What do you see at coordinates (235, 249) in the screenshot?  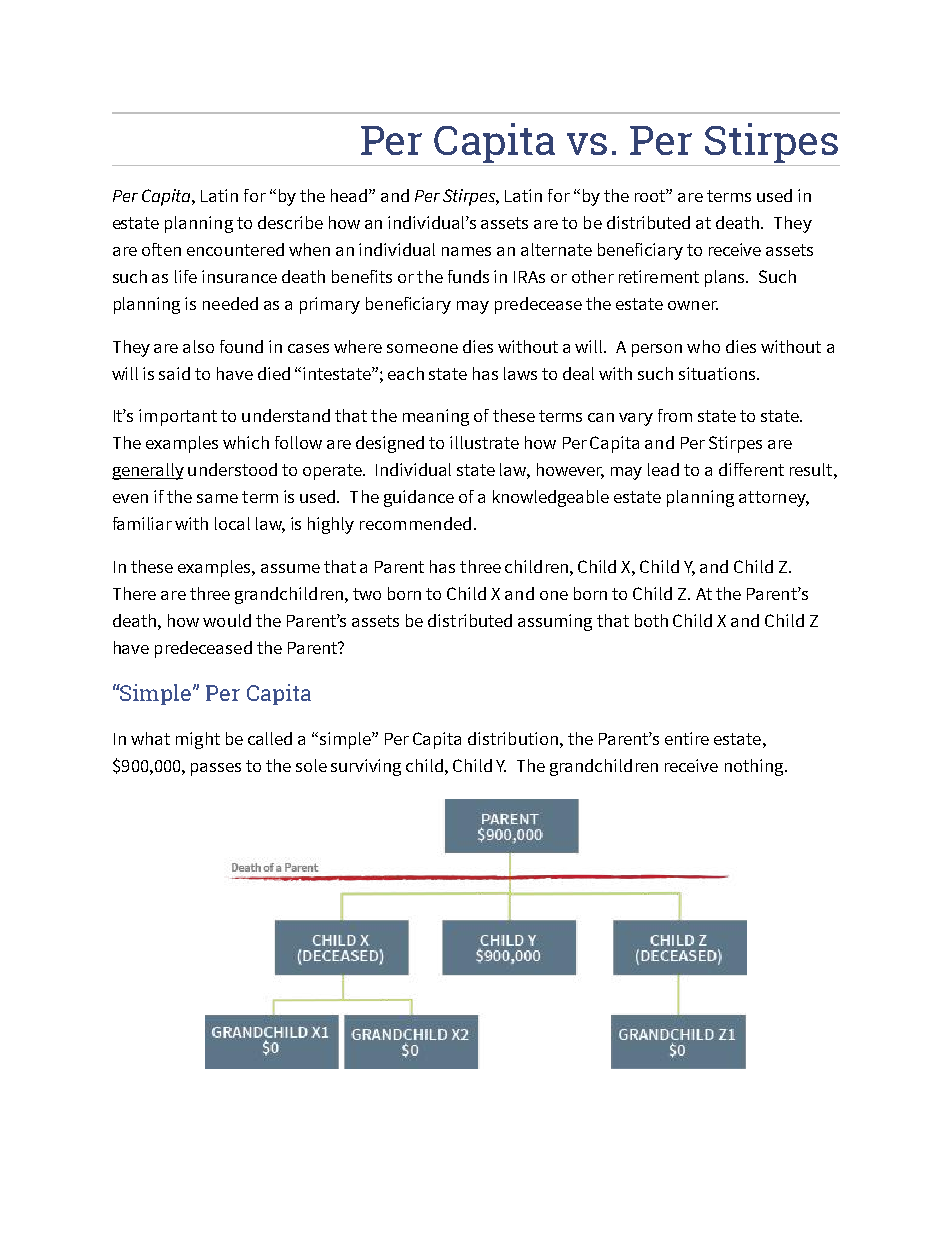 I see `encountered` at bounding box center [235, 249].
